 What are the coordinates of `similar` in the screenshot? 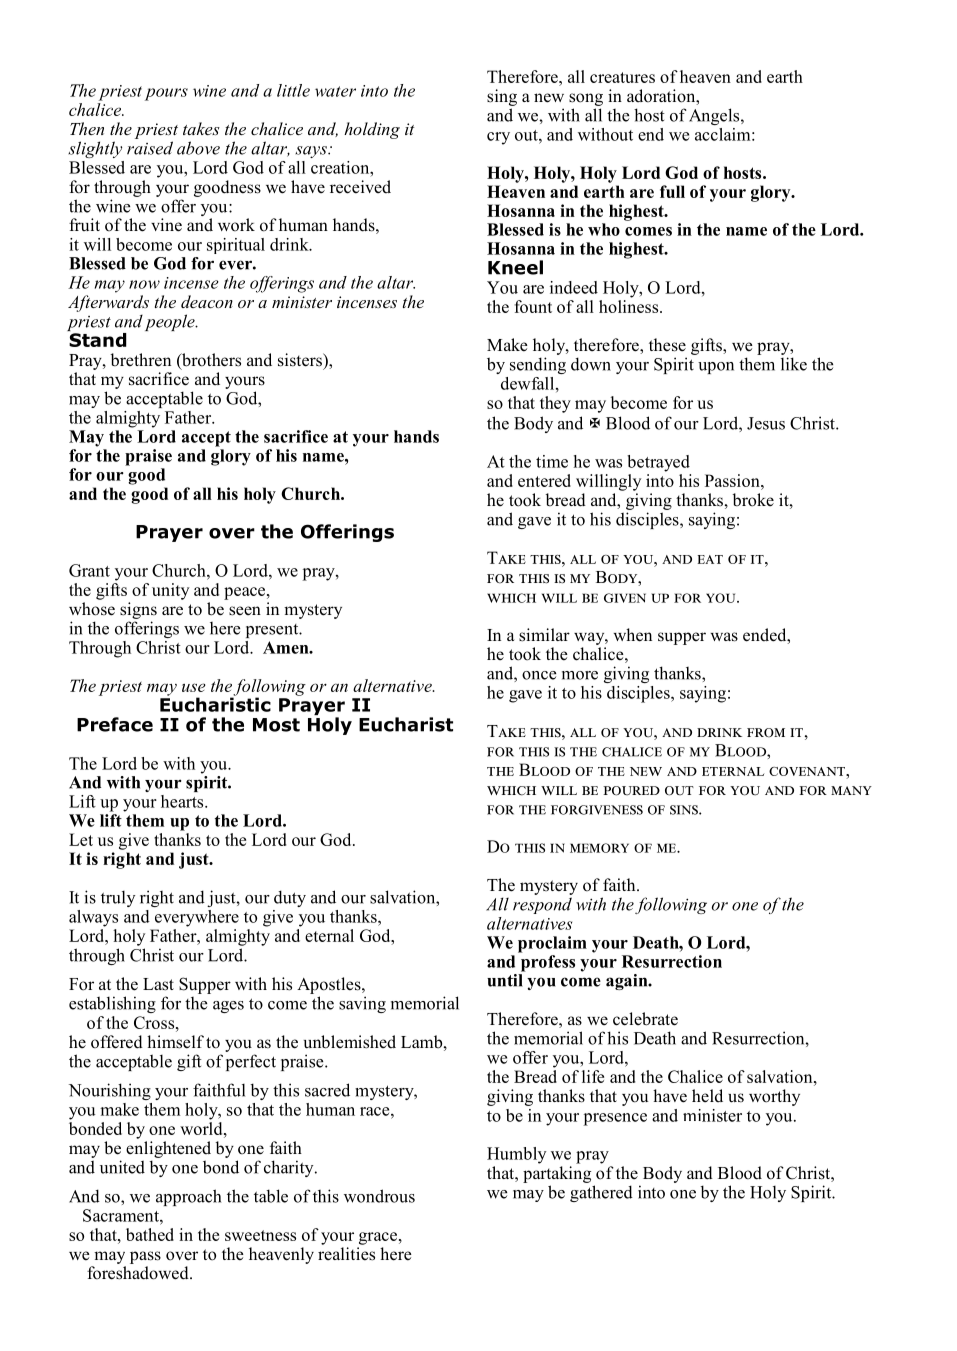 It's located at (544, 635).
